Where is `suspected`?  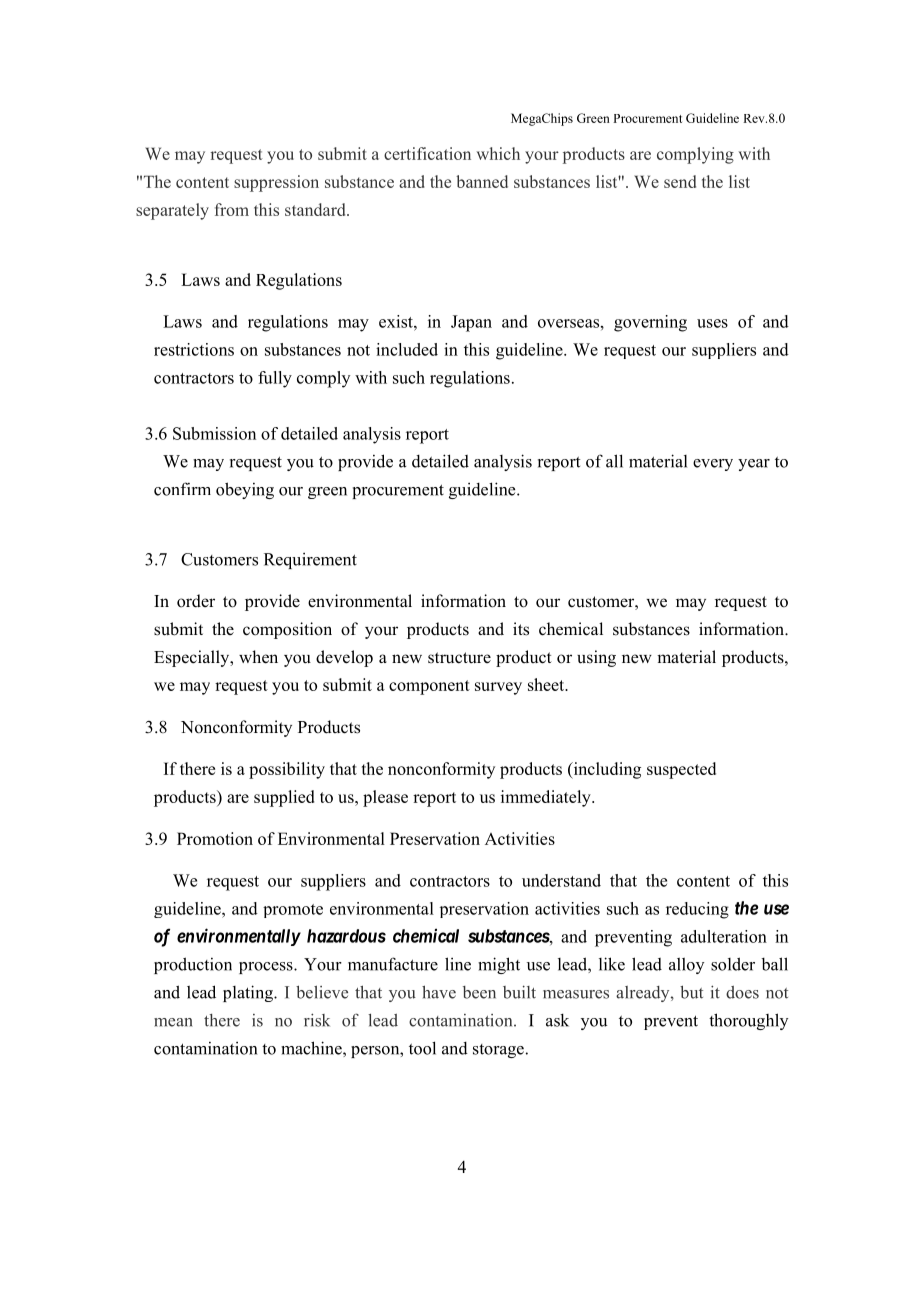
suspected is located at coordinates (681, 770).
